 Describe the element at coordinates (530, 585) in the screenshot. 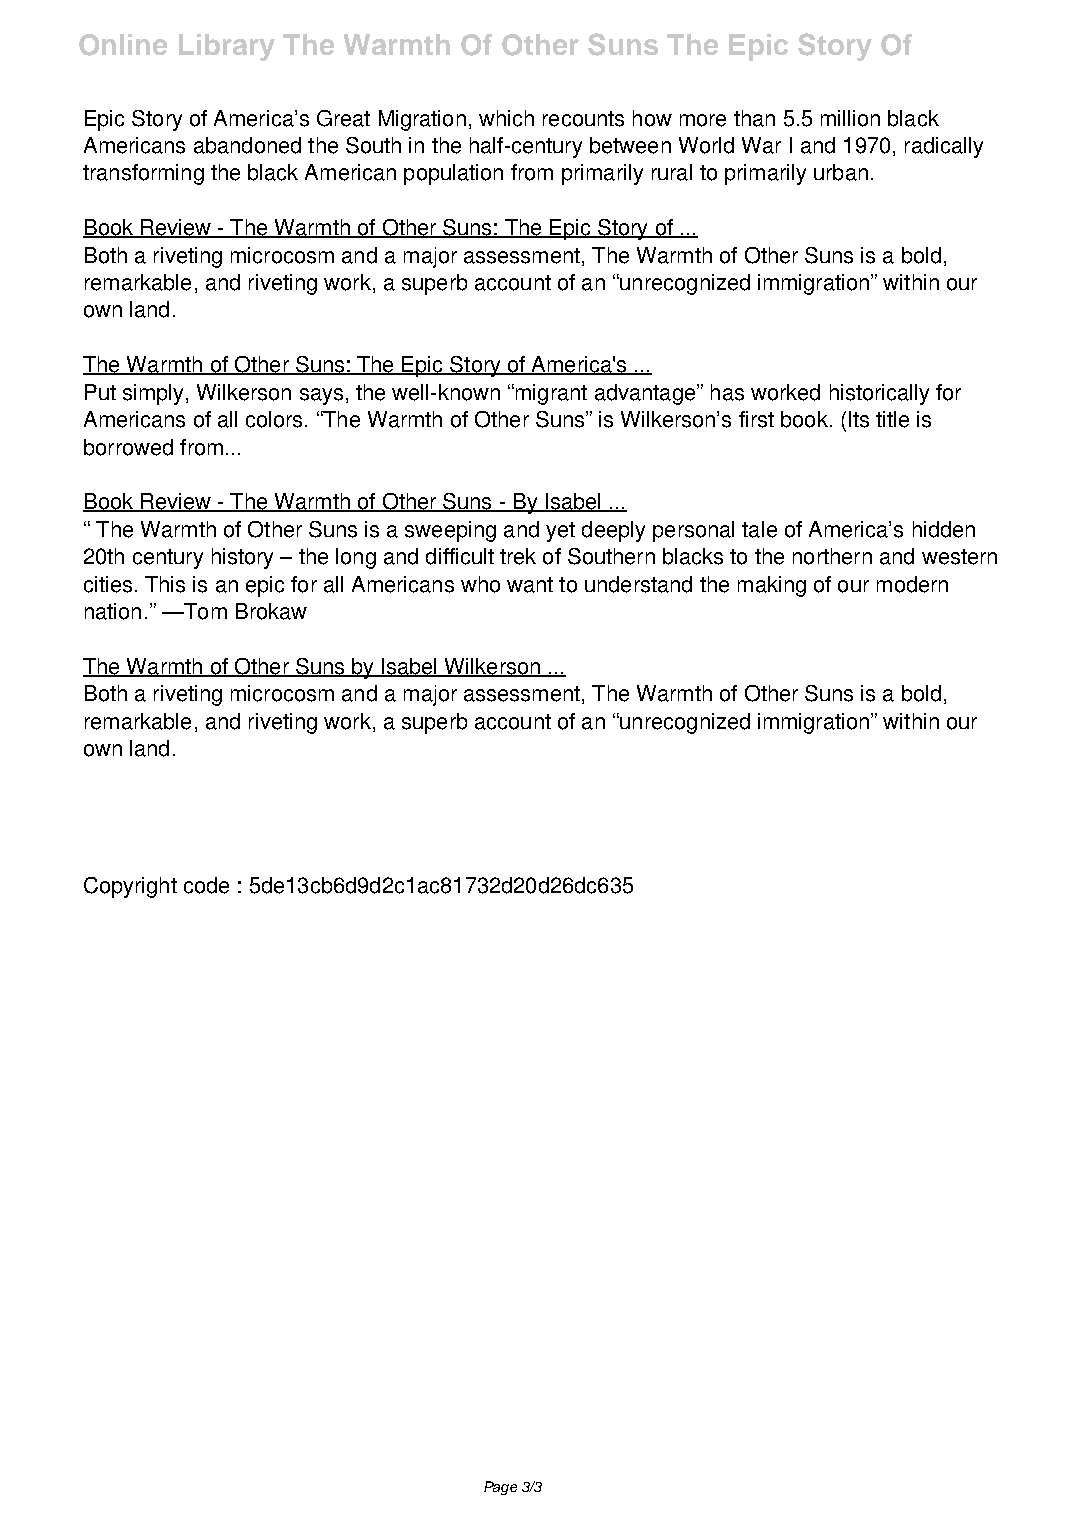

I see `want` at that location.
